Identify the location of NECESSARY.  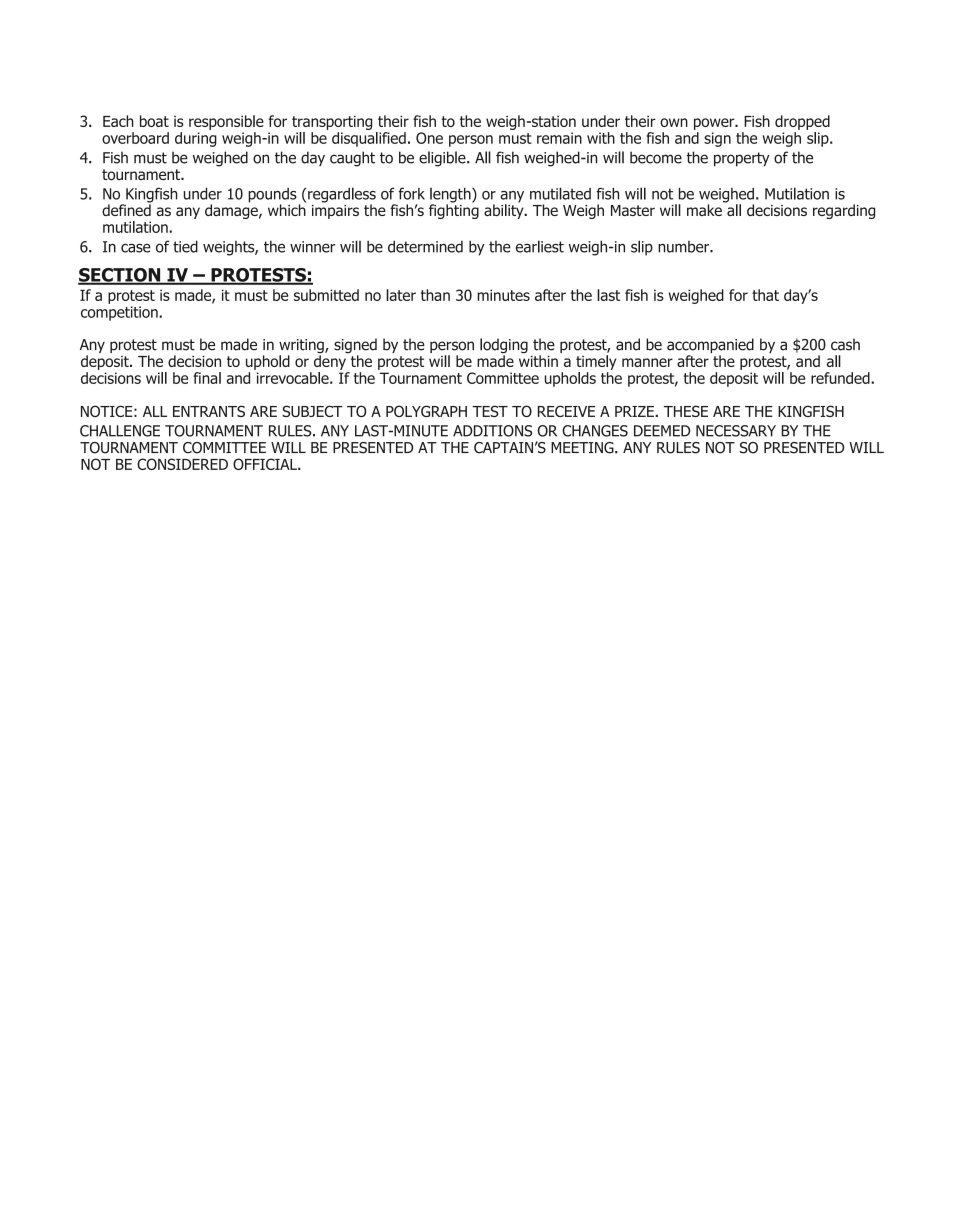
(736, 431).
